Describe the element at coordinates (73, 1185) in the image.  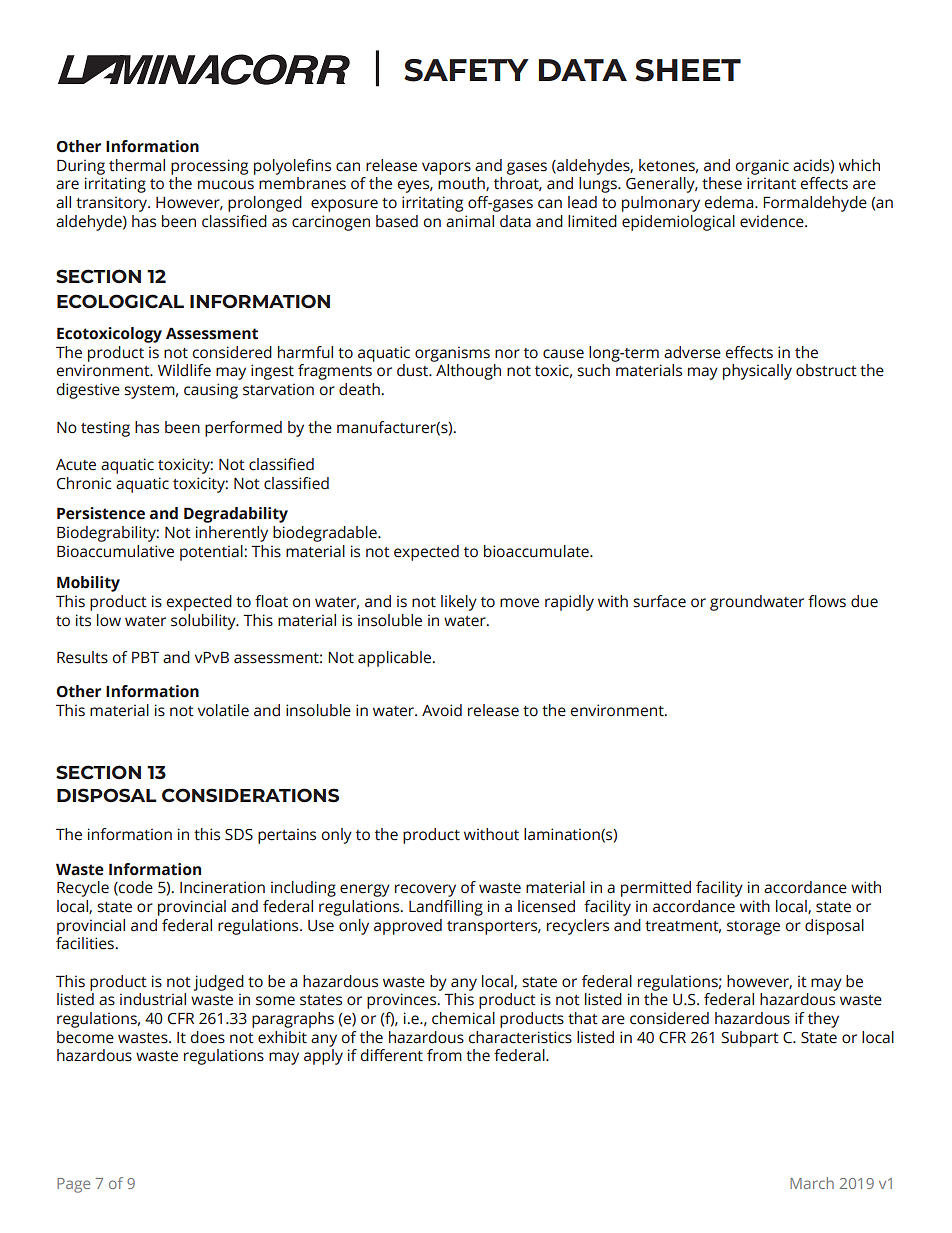
I see `Page` at that location.
